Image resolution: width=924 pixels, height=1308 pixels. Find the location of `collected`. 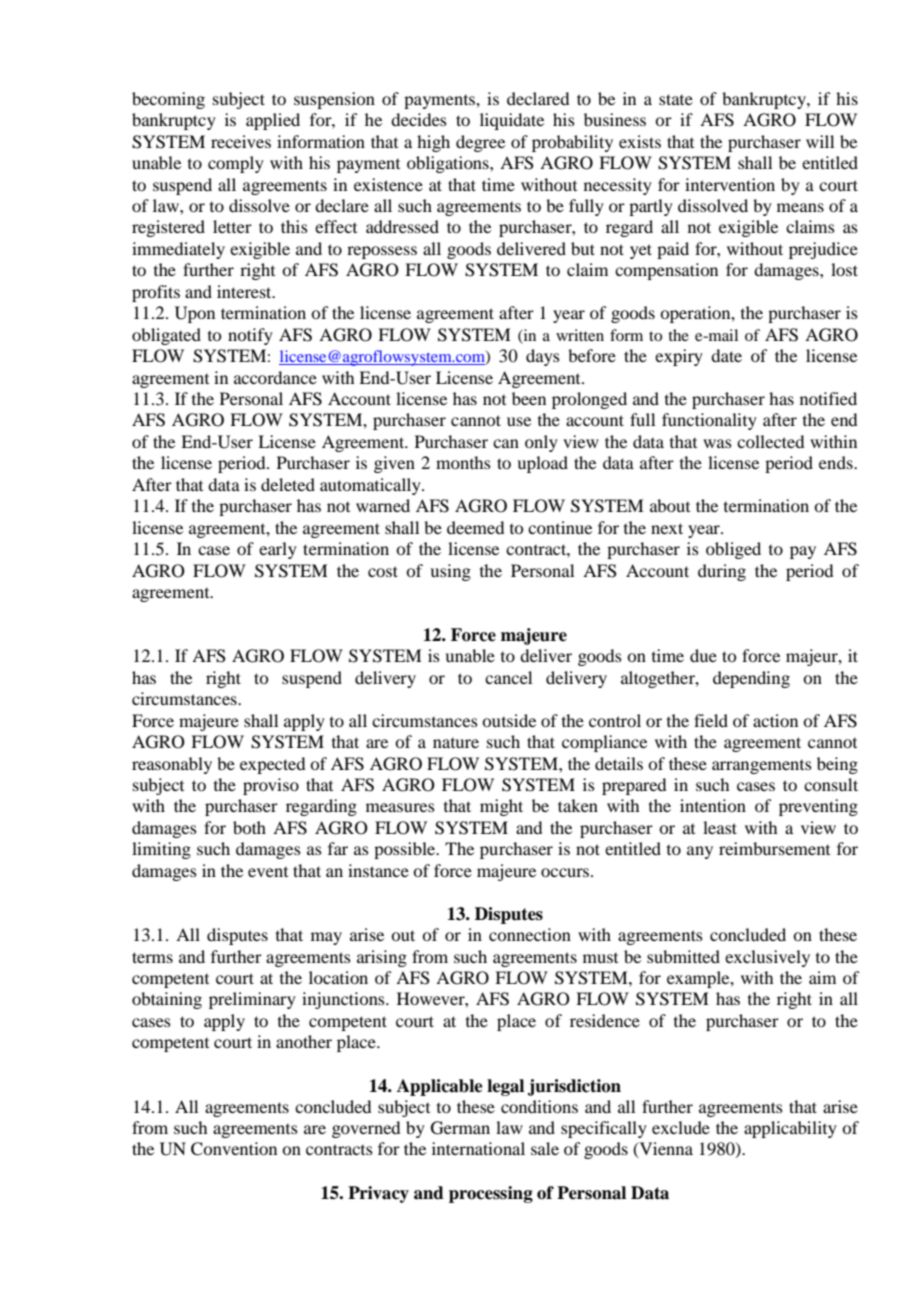

collected is located at coordinates (770, 441).
